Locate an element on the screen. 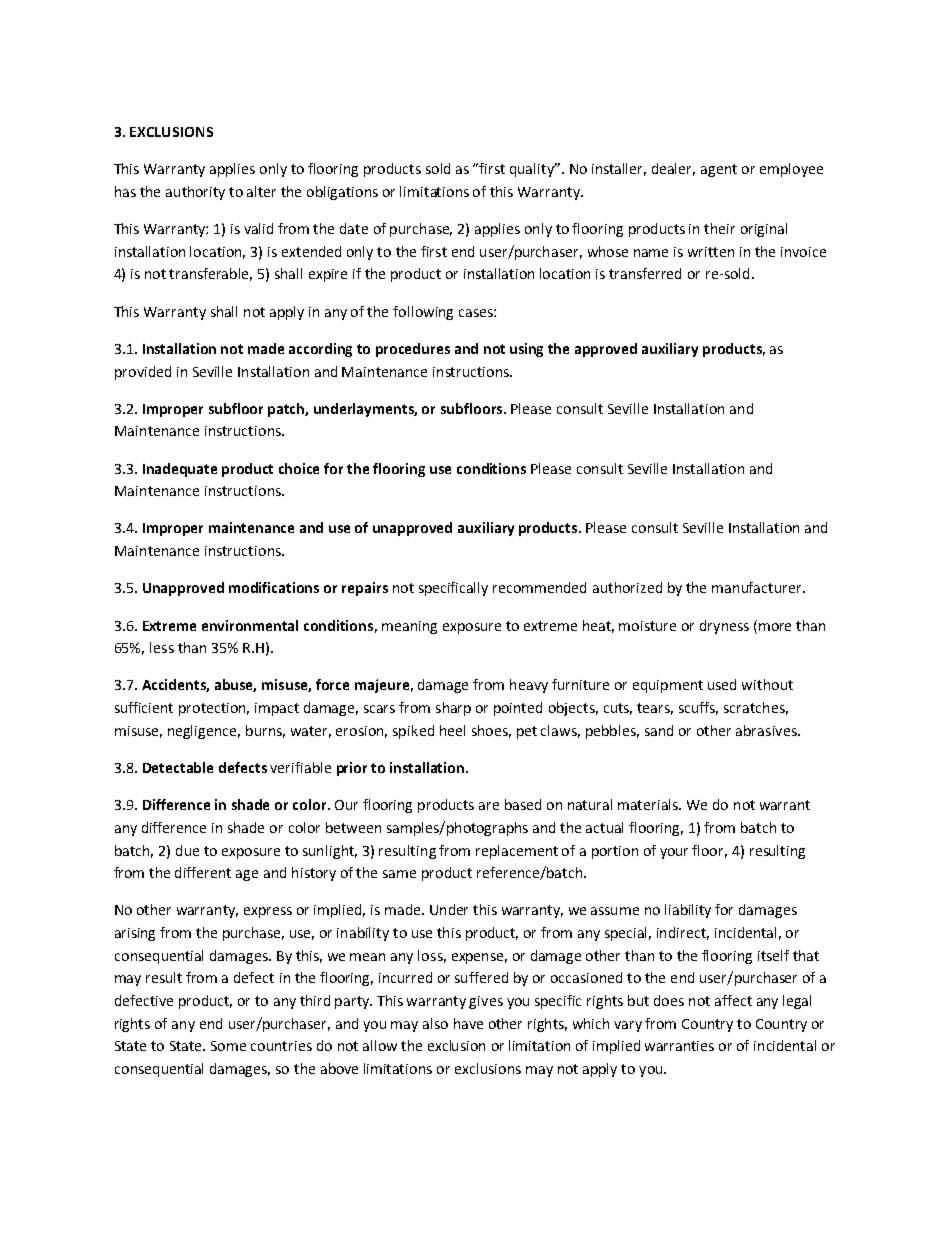 Image resolution: width=952 pixels, height=1233 pixels. abrasives is located at coordinates (767, 730).
